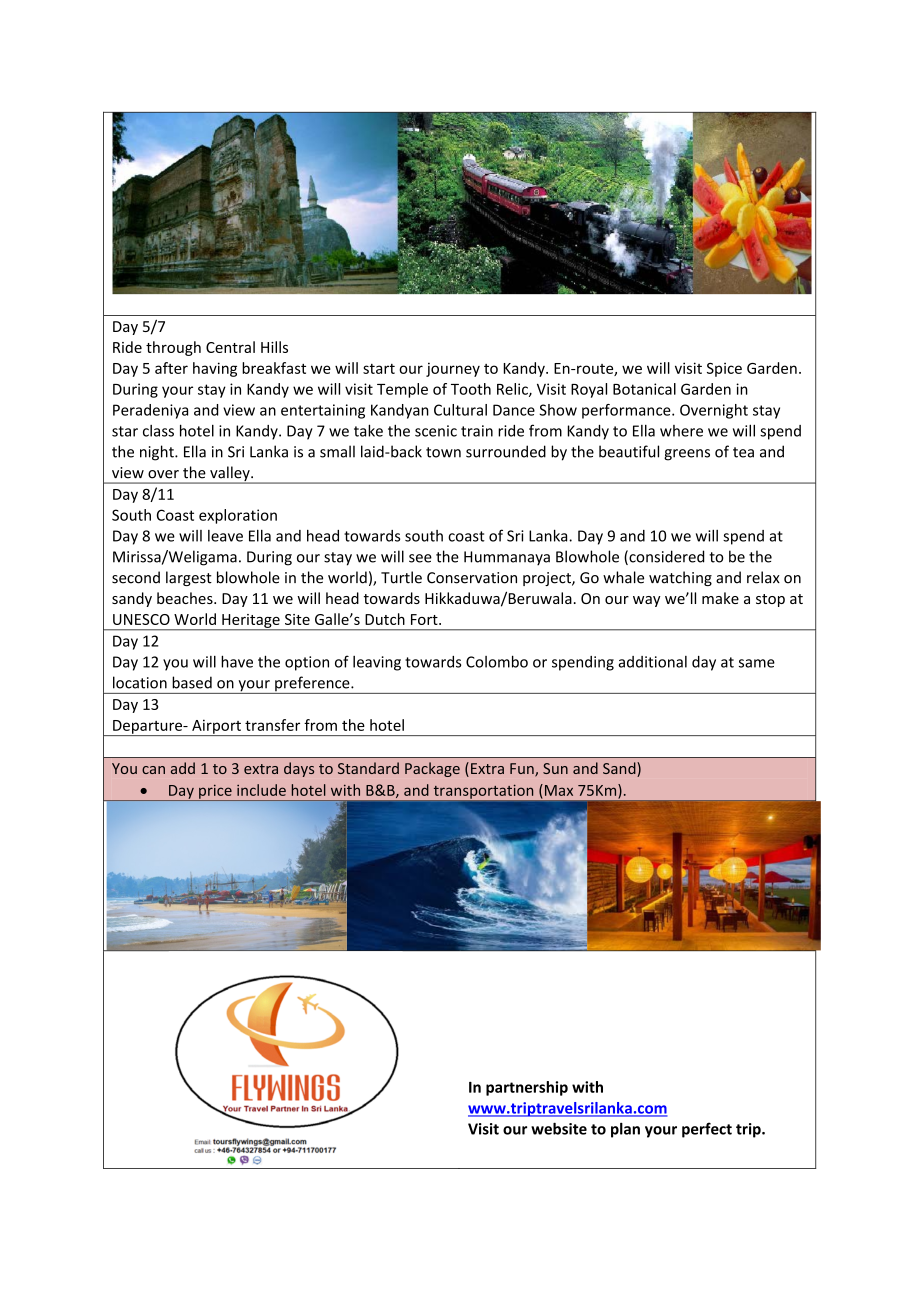 This image has width=924, height=1308. Describe the element at coordinates (432, 769) in the image. I see `Package` at that location.
